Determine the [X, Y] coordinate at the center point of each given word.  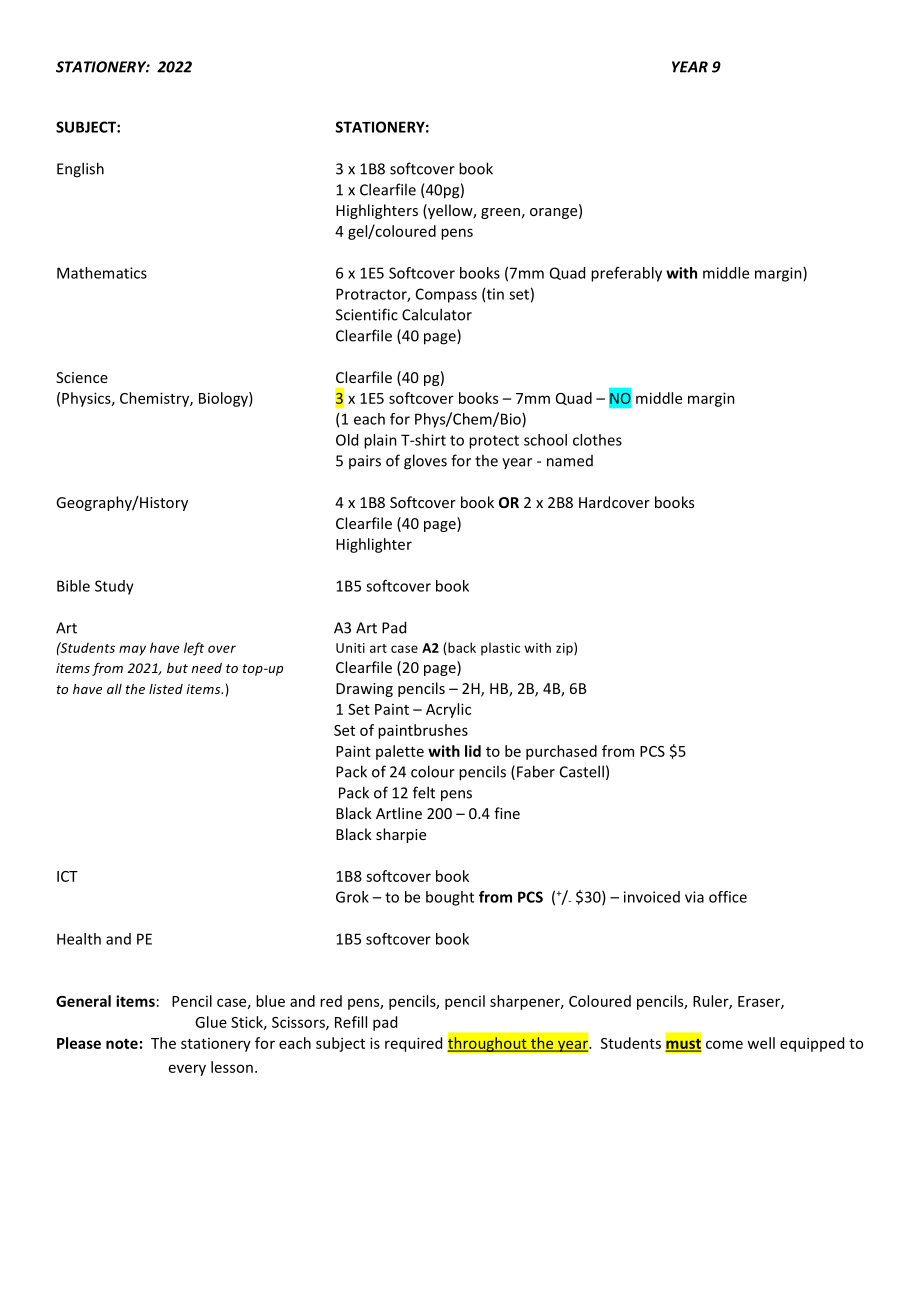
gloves [425, 462]
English [80, 170]
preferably [626, 274]
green [500, 213]
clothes [597, 440]
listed [166, 689]
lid [473, 751]
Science [82, 377]
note [122, 1044]
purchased [561, 752]
